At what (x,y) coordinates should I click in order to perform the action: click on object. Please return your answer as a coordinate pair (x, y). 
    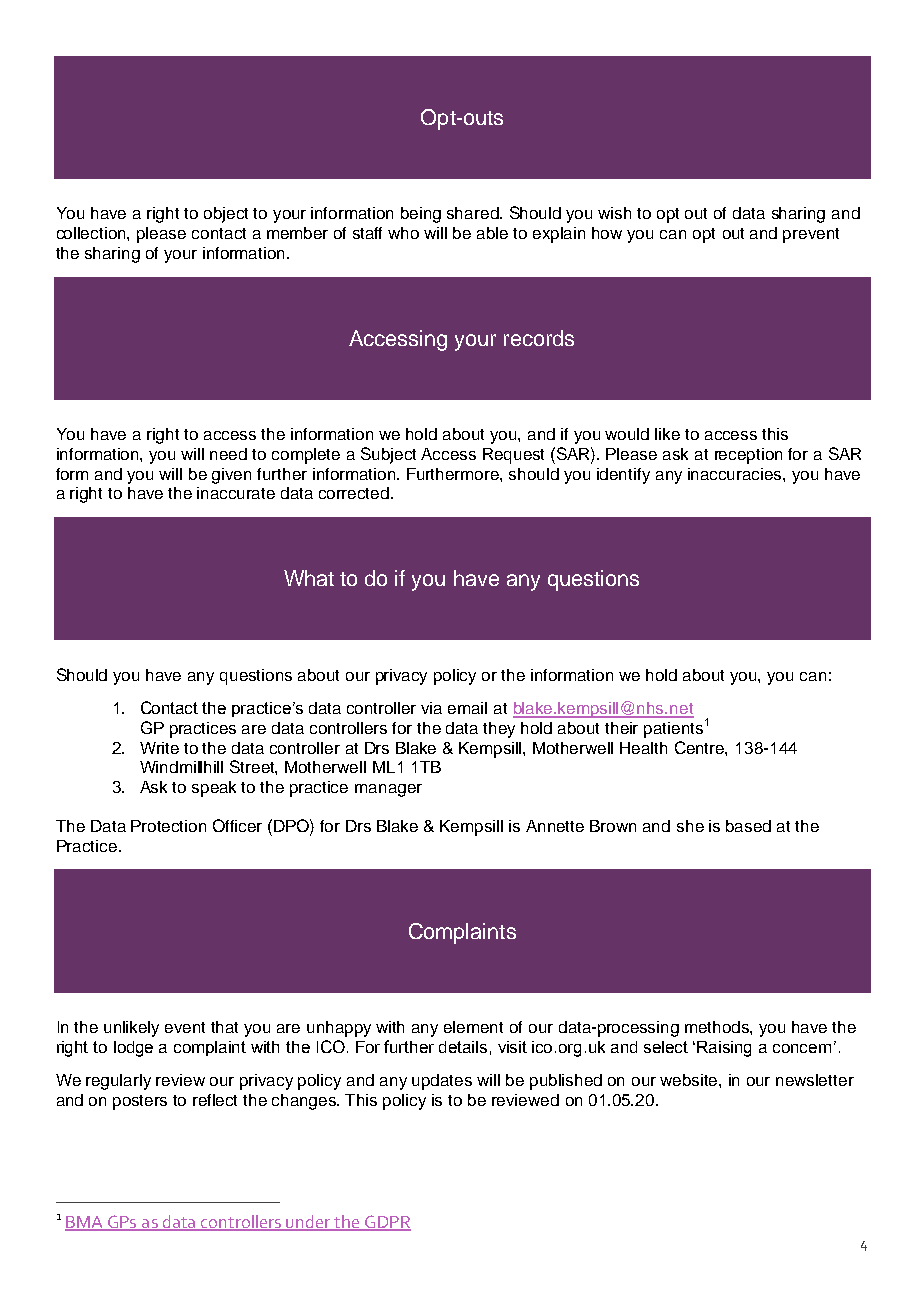
    Looking at the image, I should click on (226, 215).
